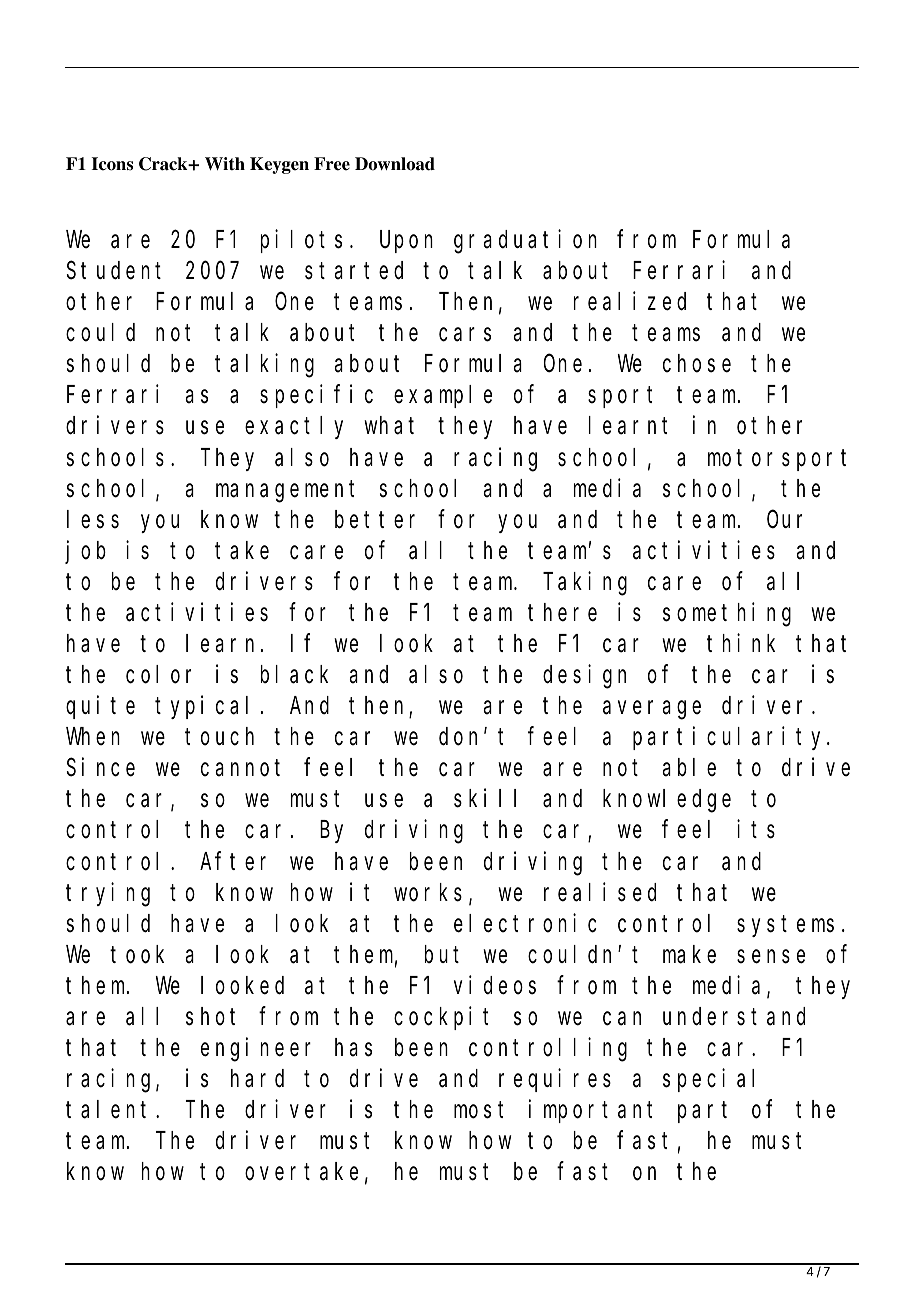  What do you see at coordinates (353, 1047) in the image?
I see `has` at bounding box center [353, 1047].
